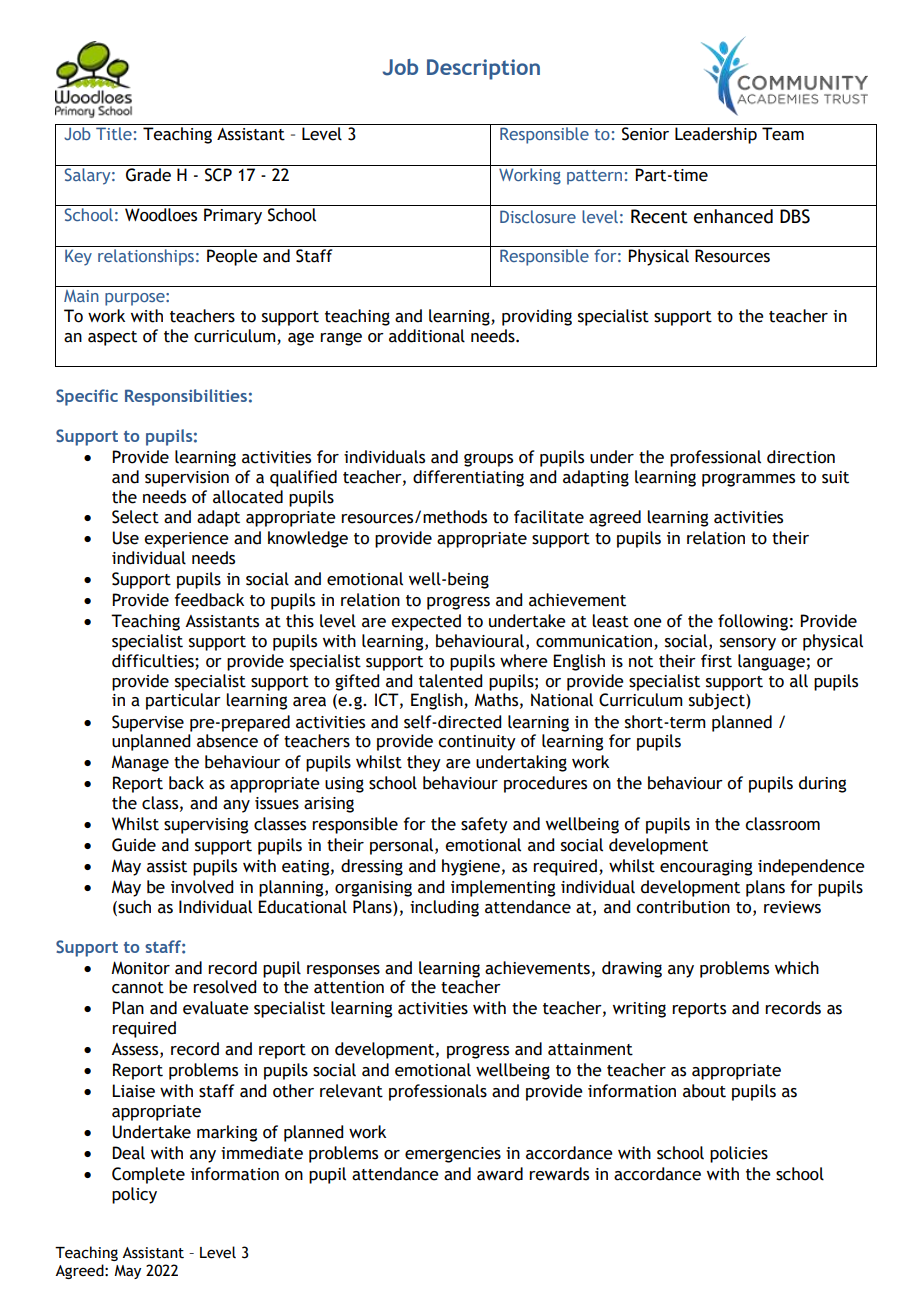 The height and width of the screenshot is (1308, 924). Describe the element at coordinates (483, 69) in the screenshot. I see `Description` at that location.
